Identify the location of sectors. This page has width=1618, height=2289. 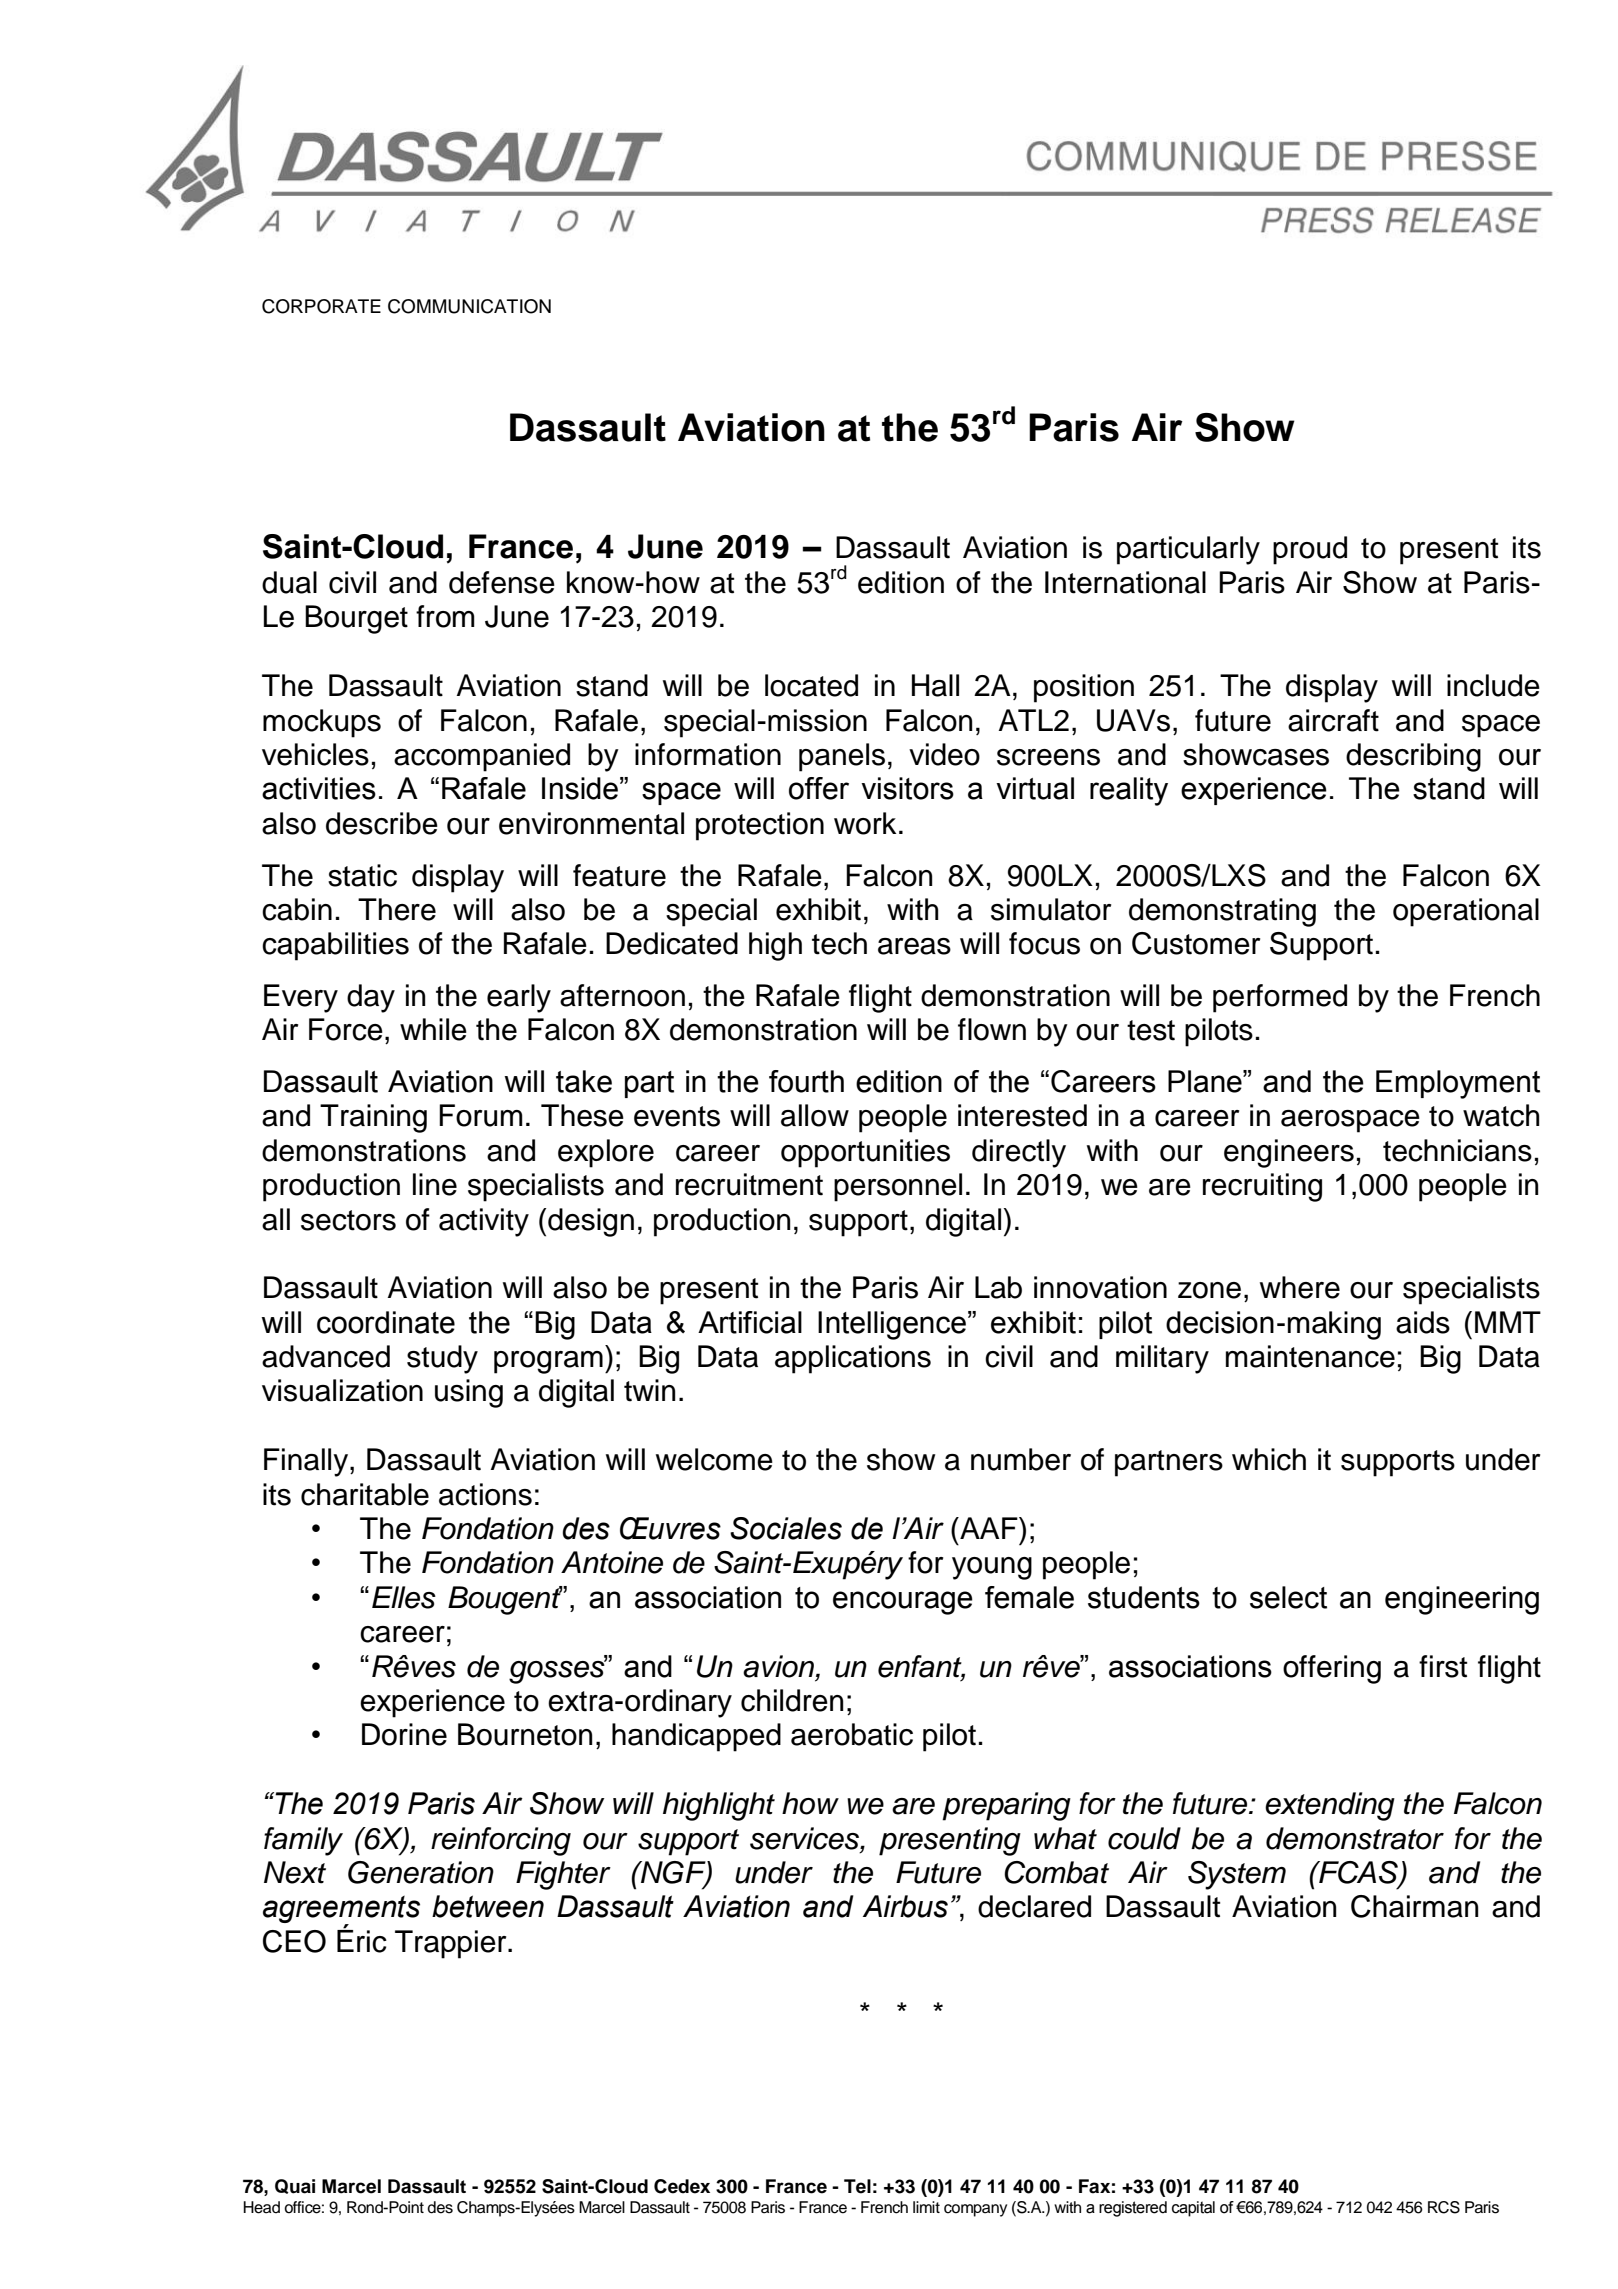
(348, 1220).
